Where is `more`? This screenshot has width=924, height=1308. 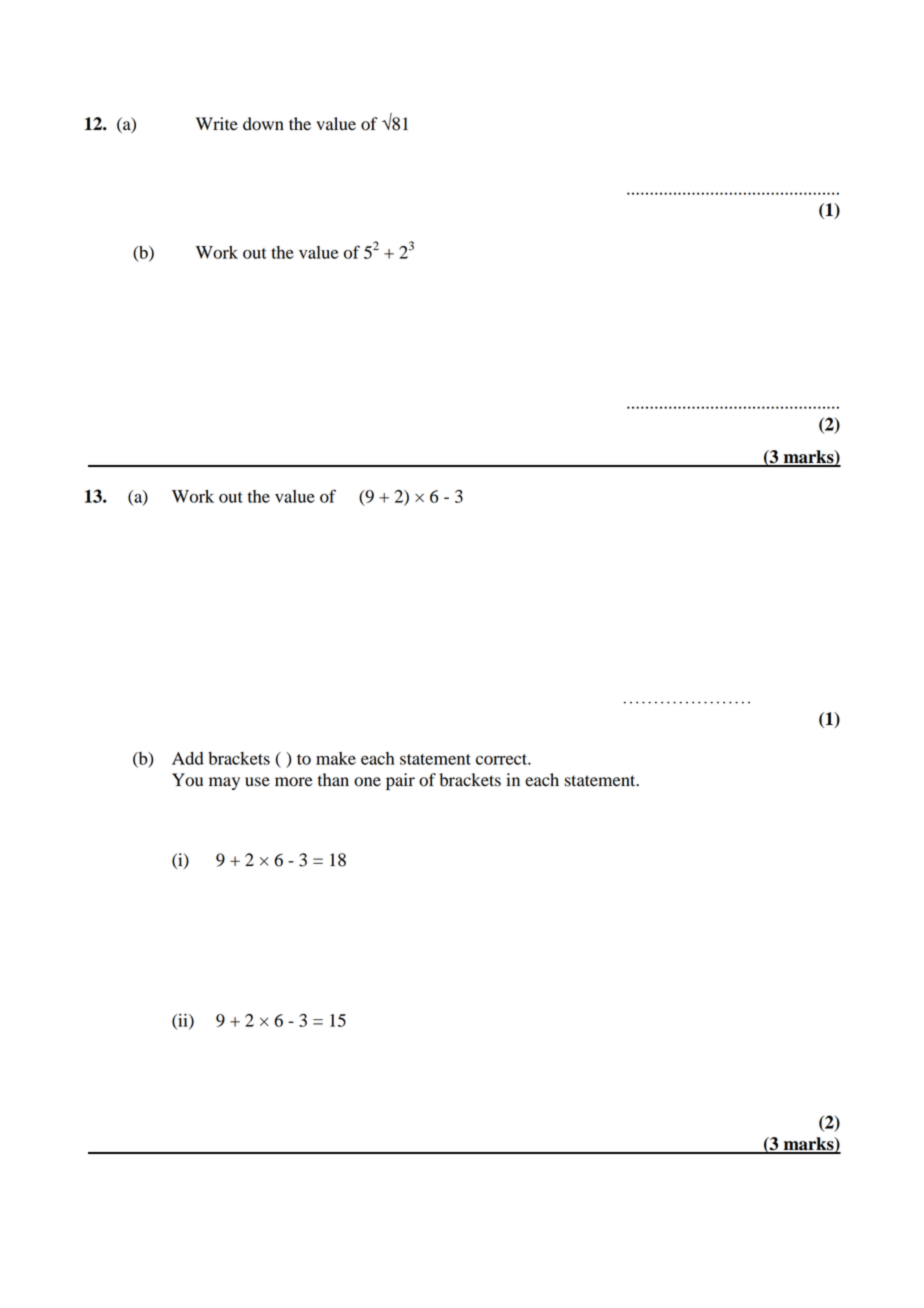 more is located at coordinates (294, 782).
